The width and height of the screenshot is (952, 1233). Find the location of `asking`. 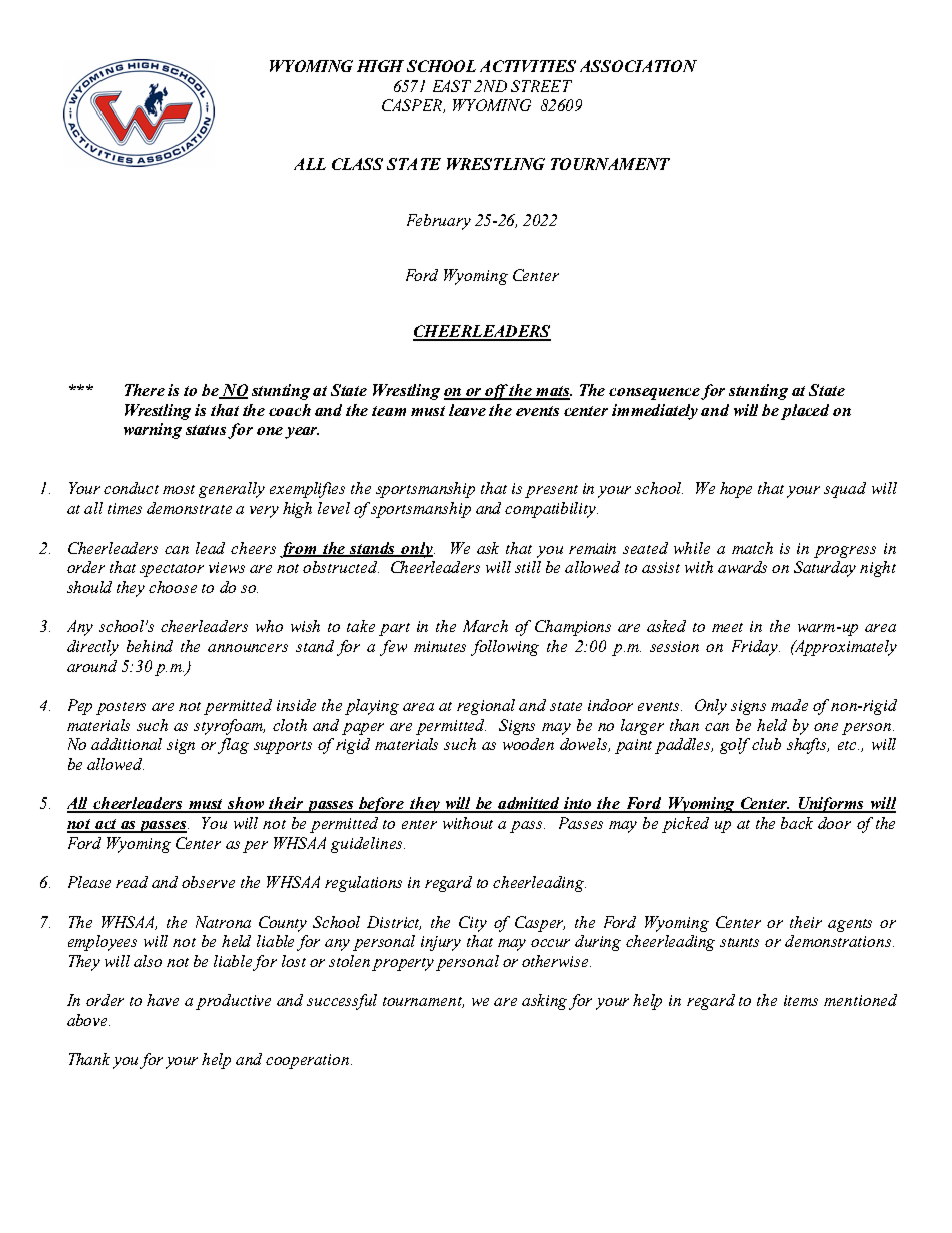

asking is located at coordinates (546, 1002).
